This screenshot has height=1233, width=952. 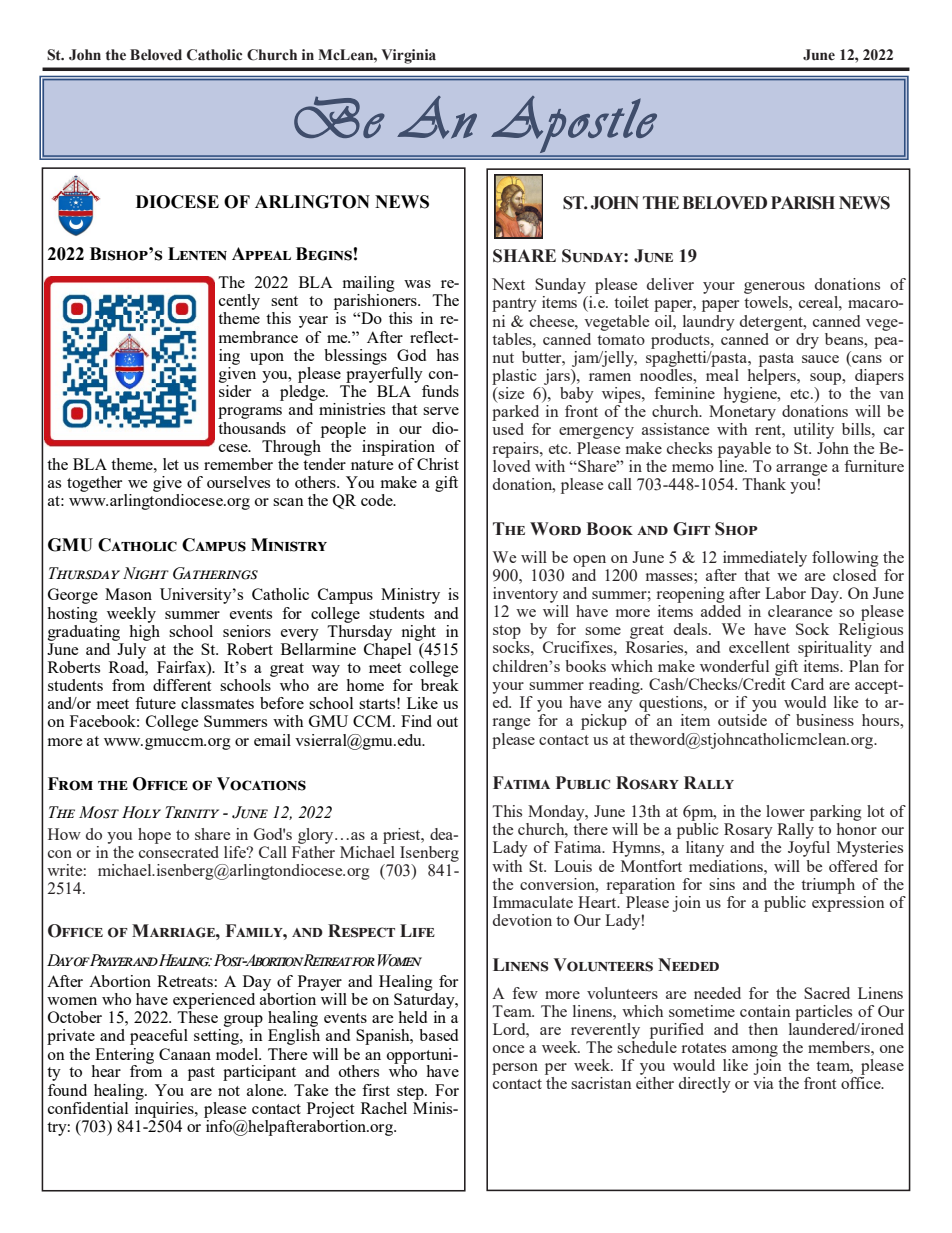 What do you see at coordinates (813, 431) in the screenshot?
I see `utility` at bounding box center [813, 431].
